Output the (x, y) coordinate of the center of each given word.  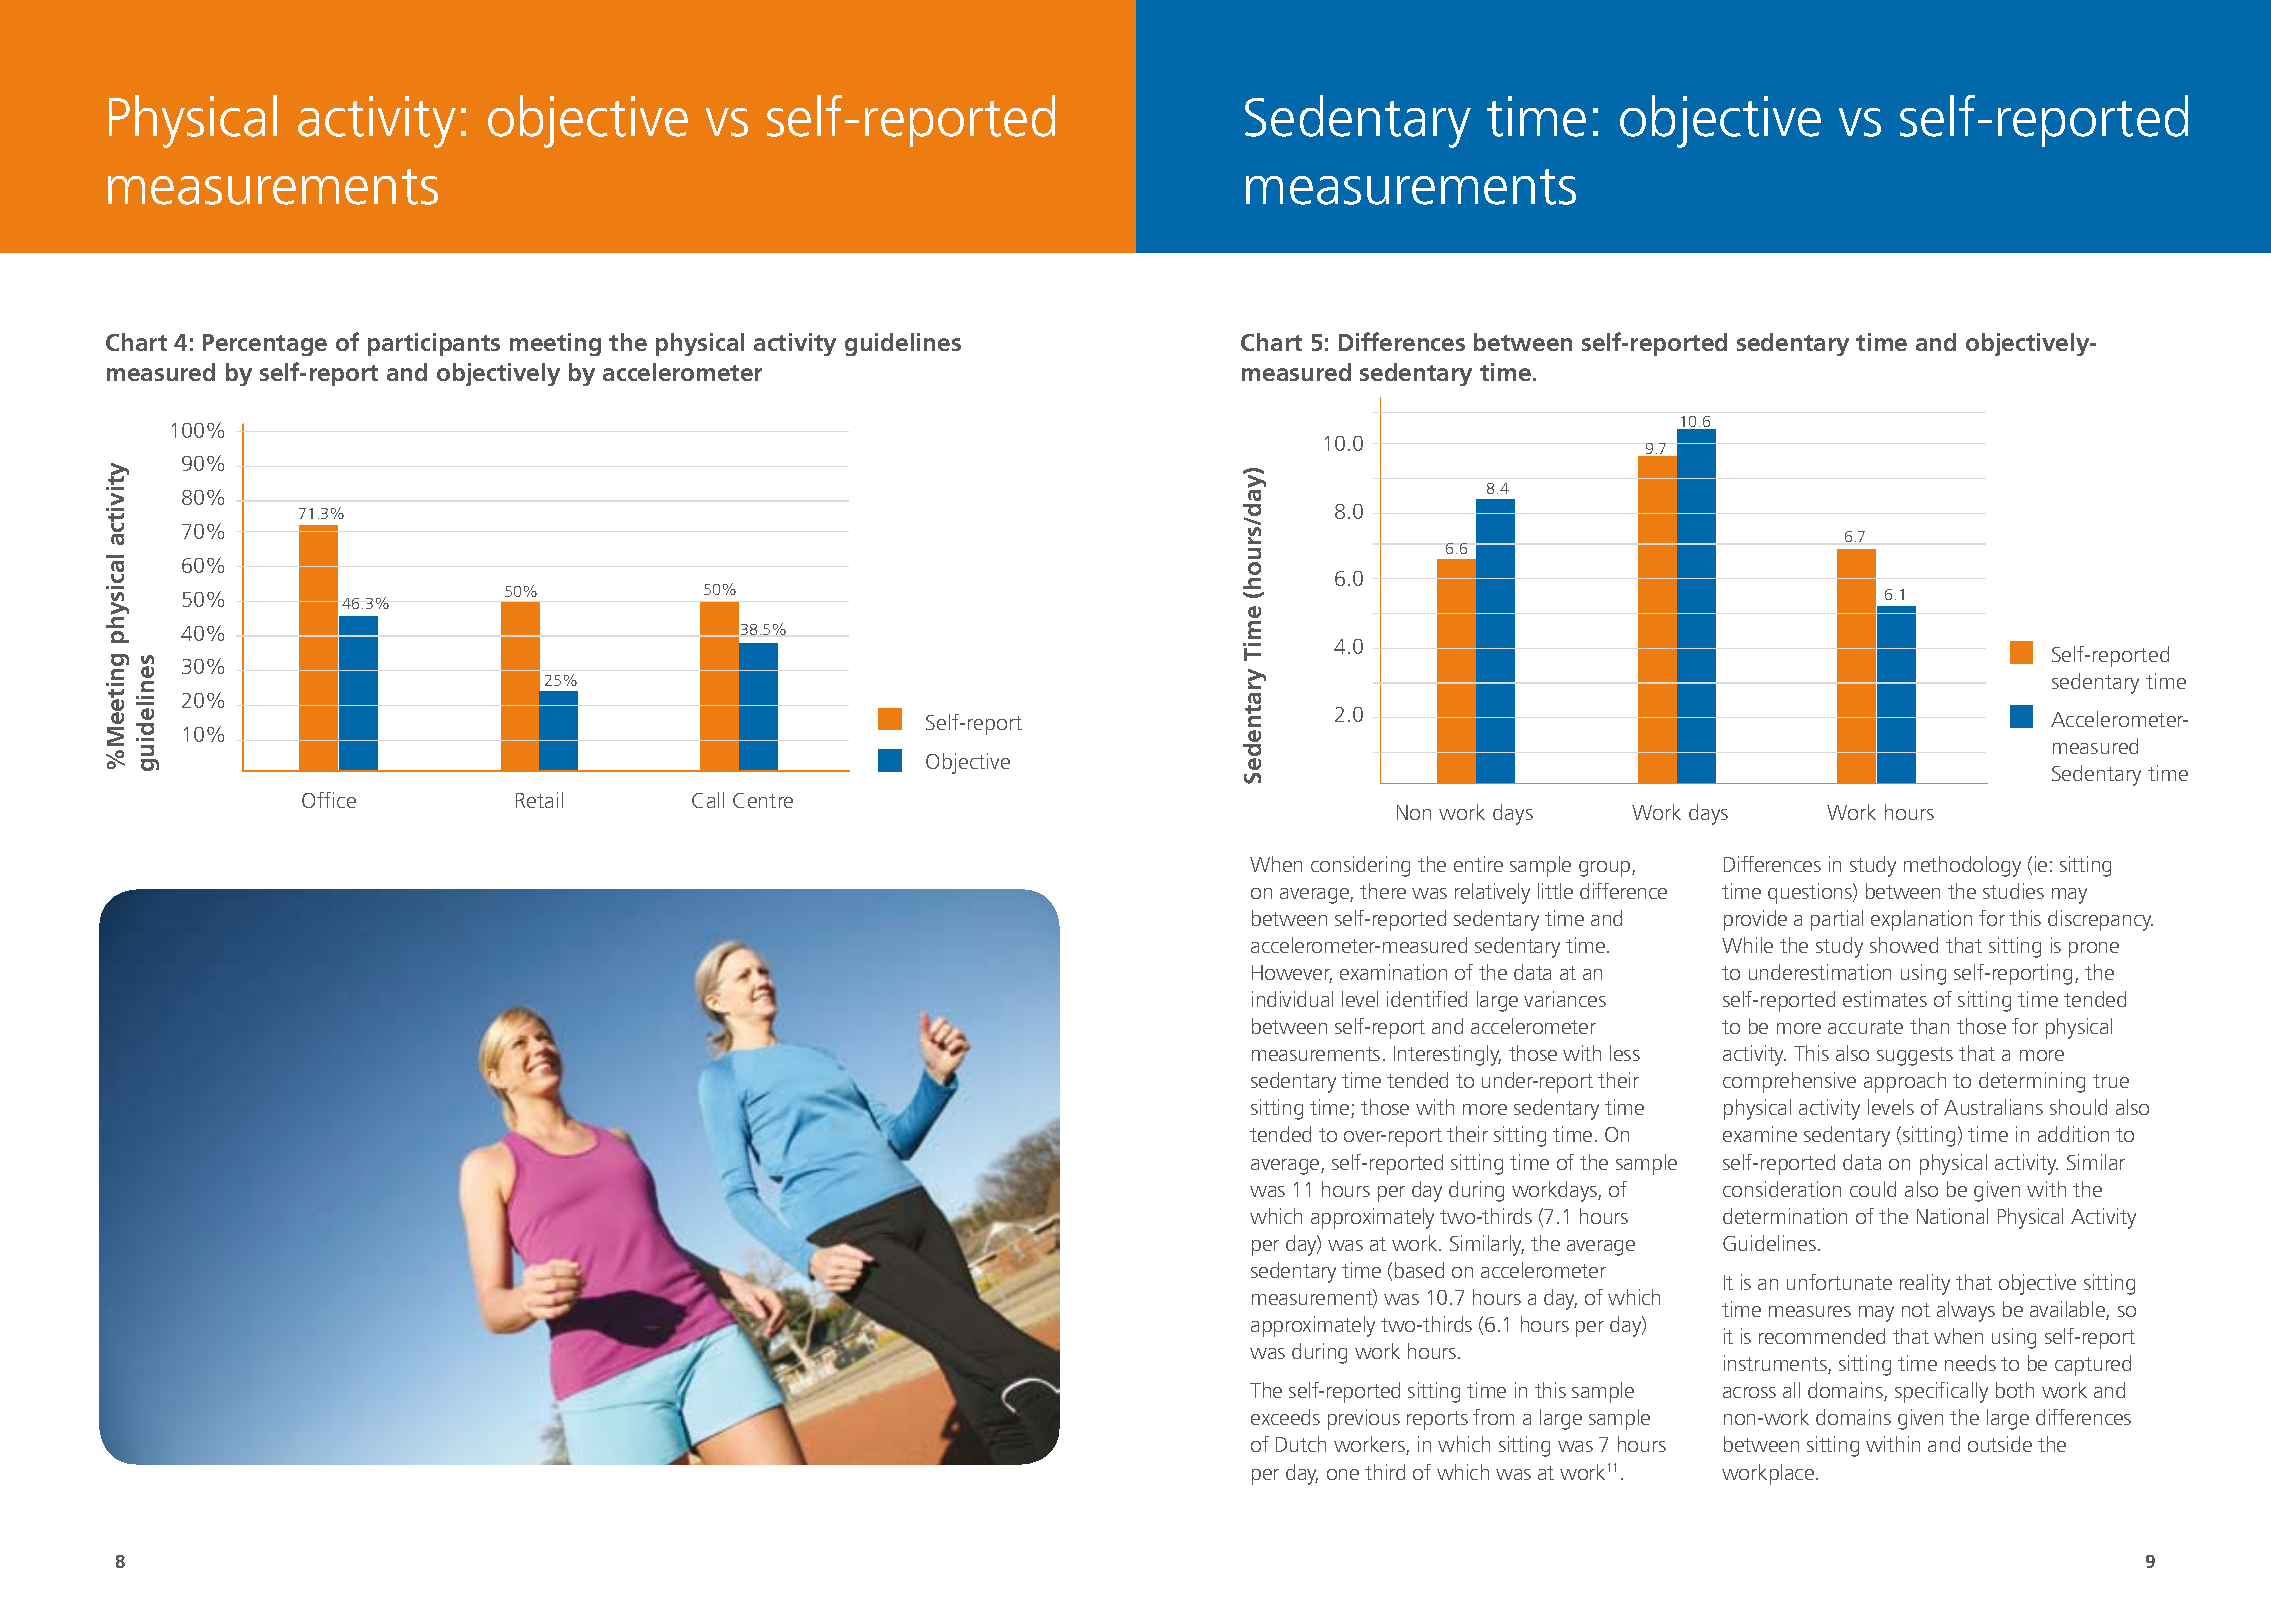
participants (434, 344)
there (1383, 891)
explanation (1921, 920)
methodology (1962, 866)
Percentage (265, 345)
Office (329, 800)
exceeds (1285, 1417)
